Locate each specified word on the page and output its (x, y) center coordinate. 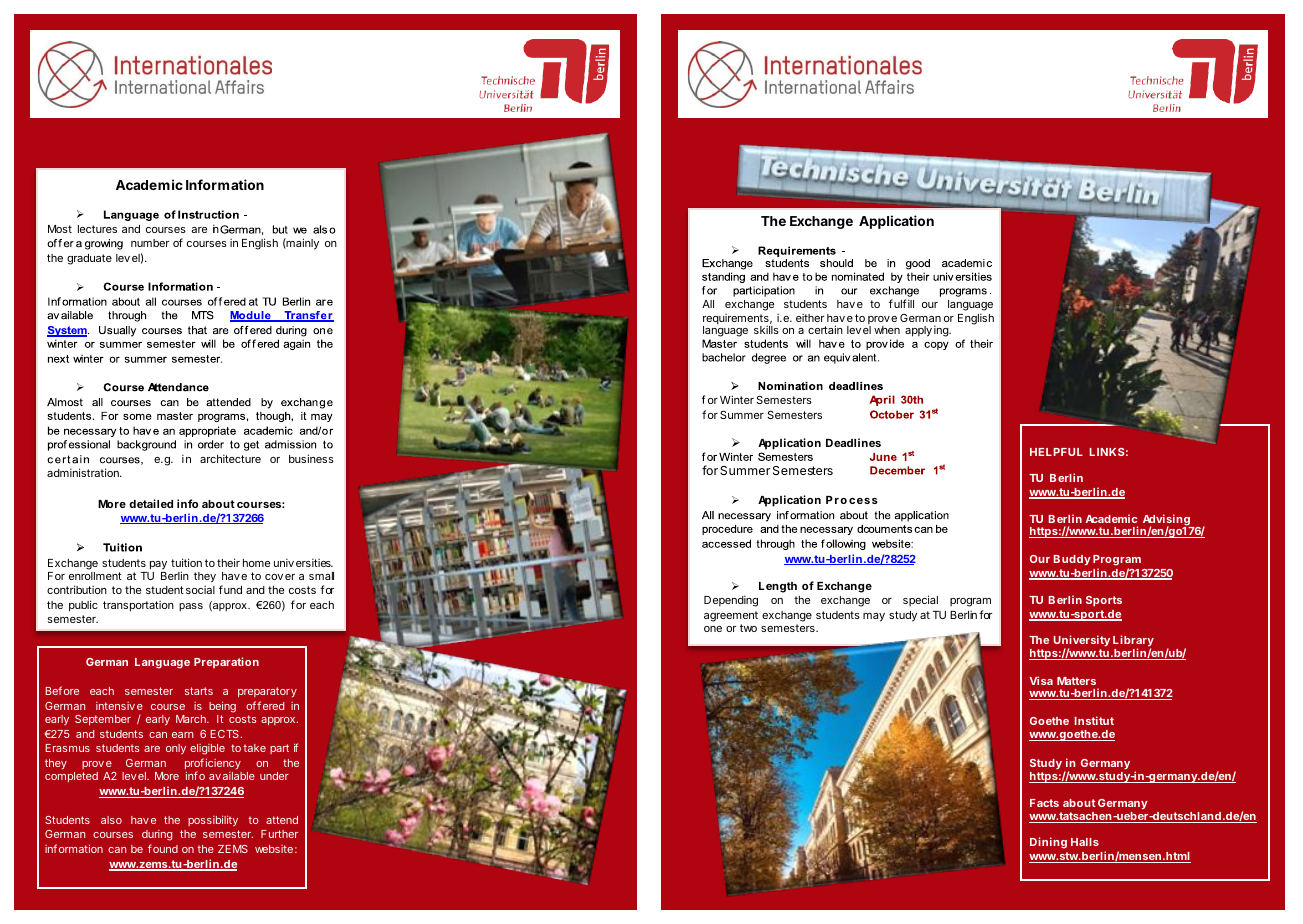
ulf (900, 303)
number (150, 243)
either (810, 317)
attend (282, 820)
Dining (1048, 843)
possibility (213, 820)
